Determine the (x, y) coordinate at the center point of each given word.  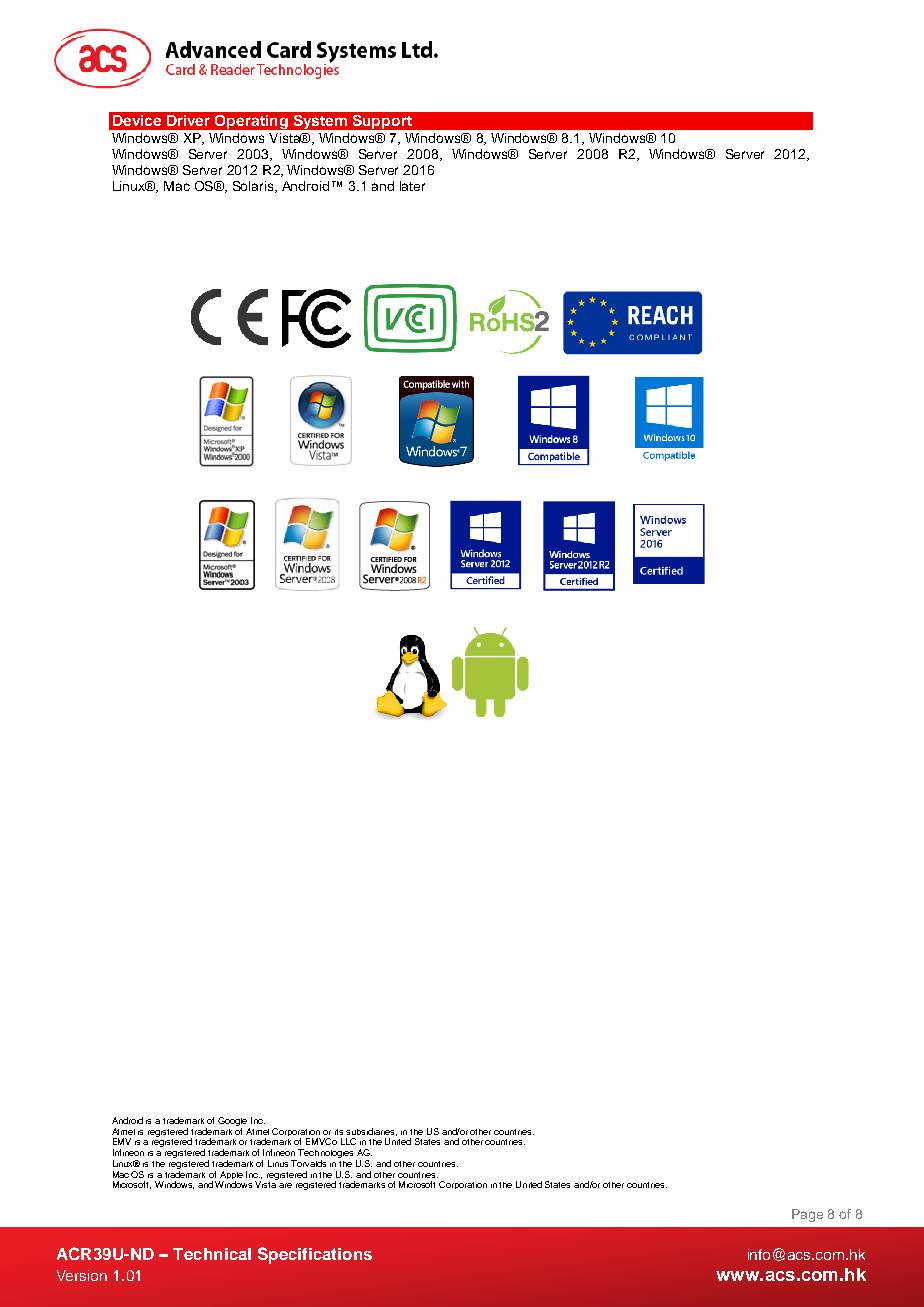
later (412, 186)
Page (807, 1215)
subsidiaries (371, 1132)
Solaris (254, 187)
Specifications (315, 1255)
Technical (212, 1254)
